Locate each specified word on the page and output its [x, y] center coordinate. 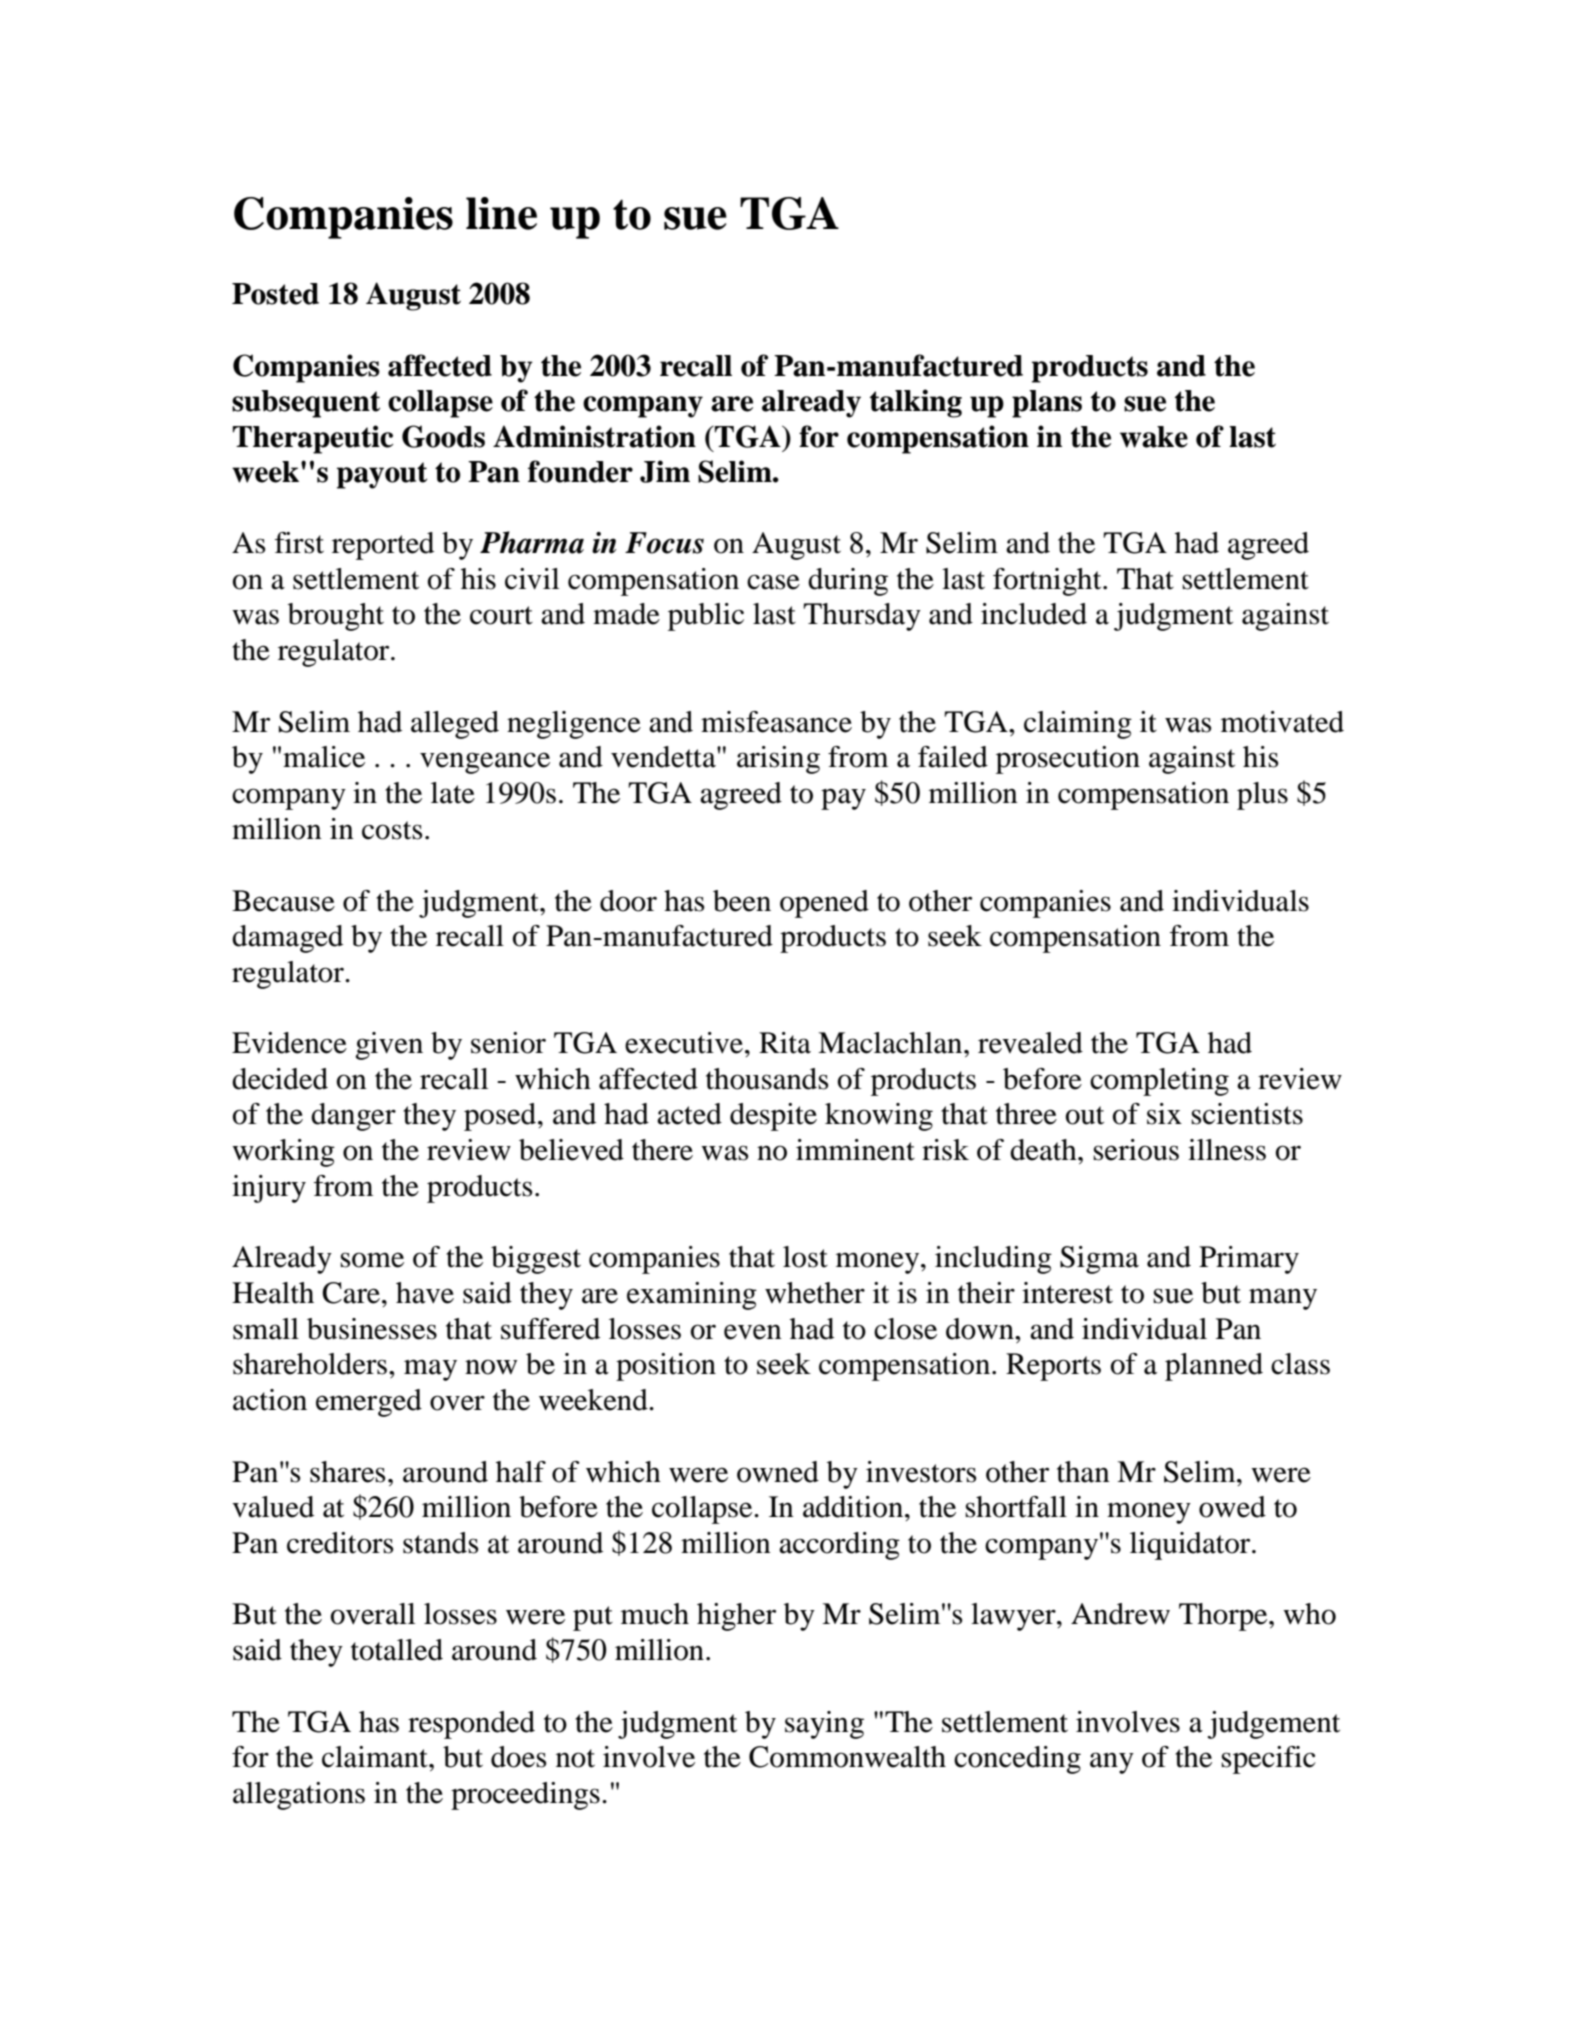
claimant [376, 1757]
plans [1047, 404]
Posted [275, 294]
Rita [785, 1043]
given [389, 1046]
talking [916, 403]
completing [1159, 1082]
